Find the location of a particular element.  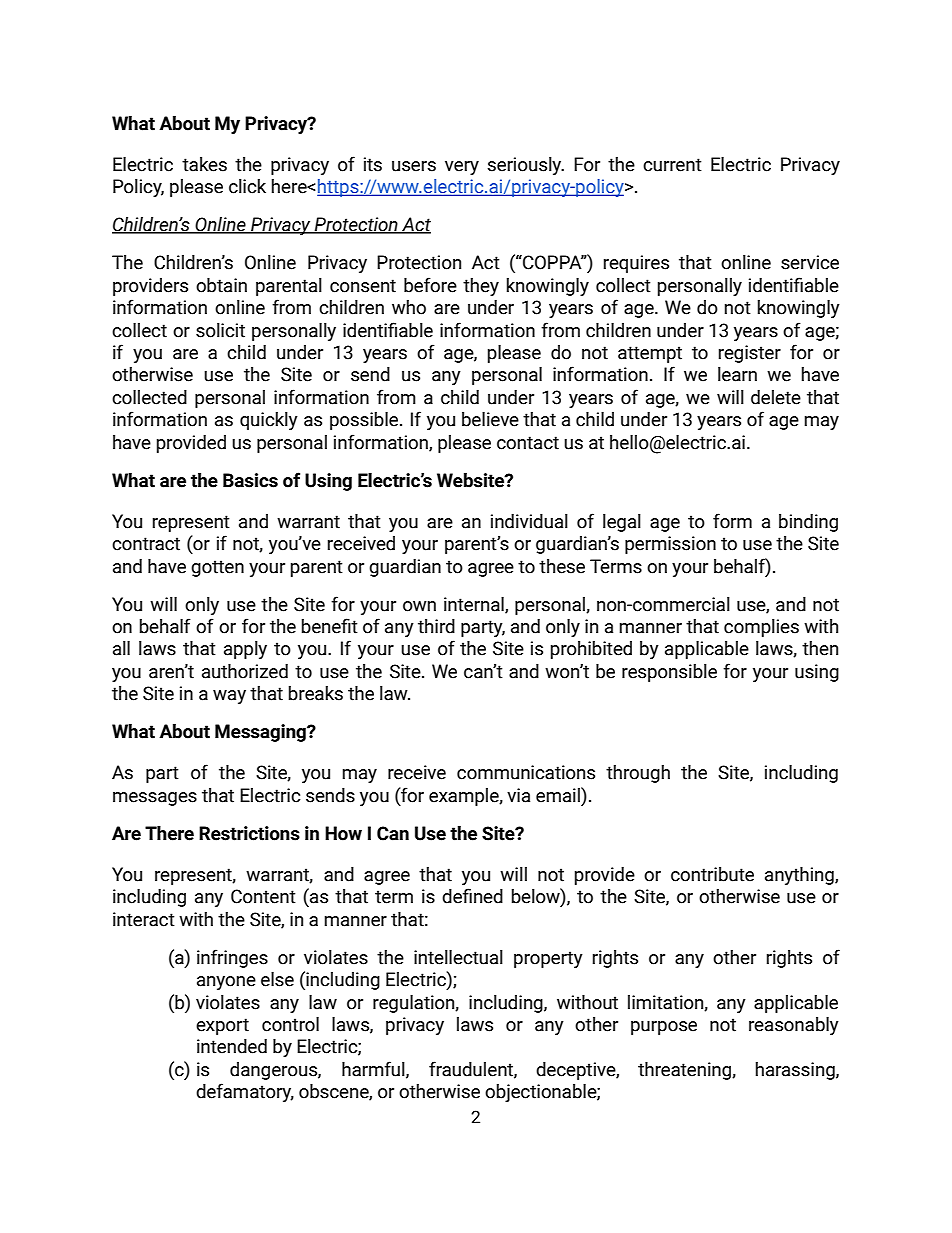

click is located at coordinates (247, 186).
